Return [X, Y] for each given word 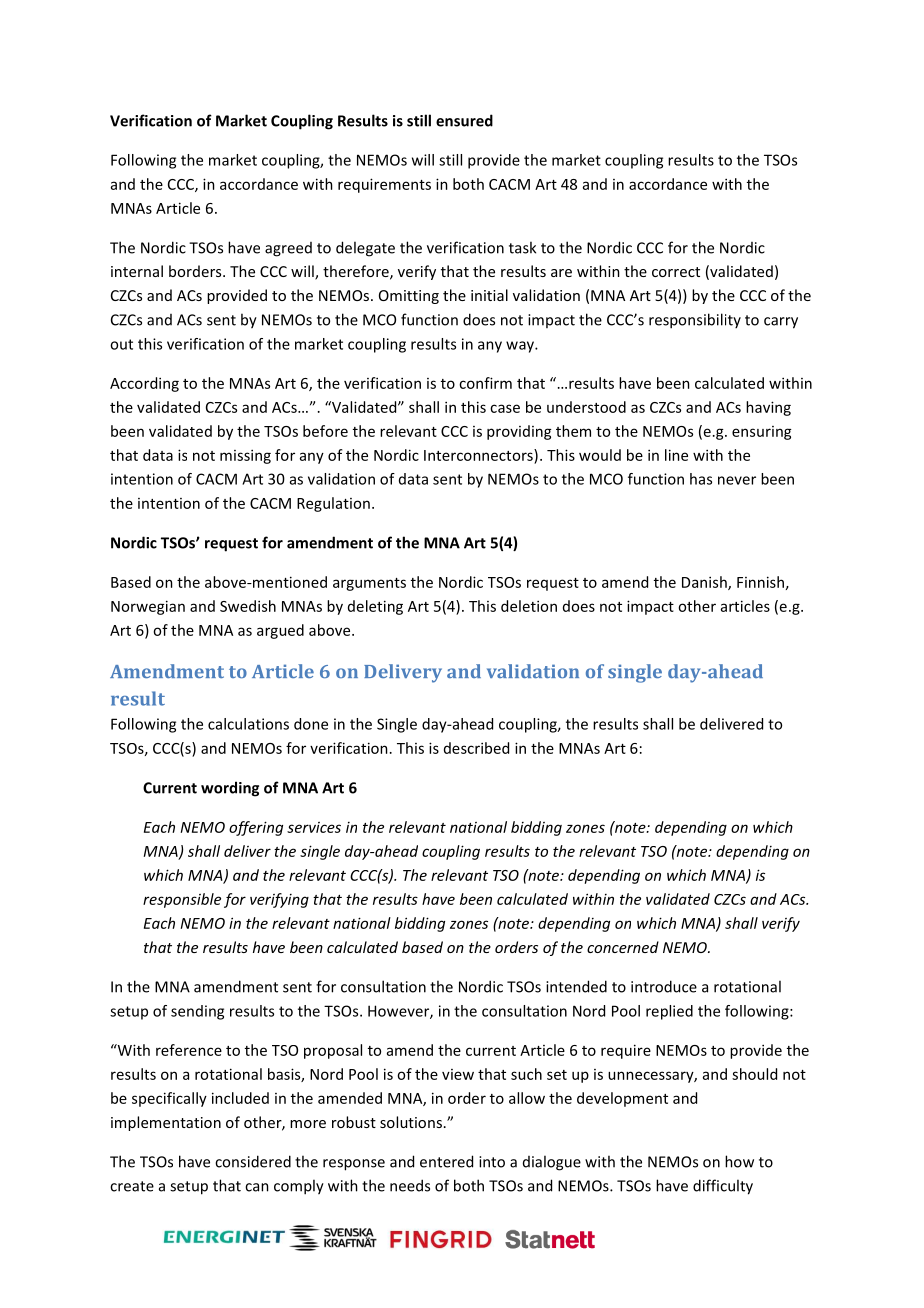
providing [519, 432]
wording [230, 789]
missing [245, 456]
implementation [166, 1123]
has [701, 479]
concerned [623, 947]
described [476, 748]
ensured [464, 120]
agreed [288, 249]
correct [676, 272]
